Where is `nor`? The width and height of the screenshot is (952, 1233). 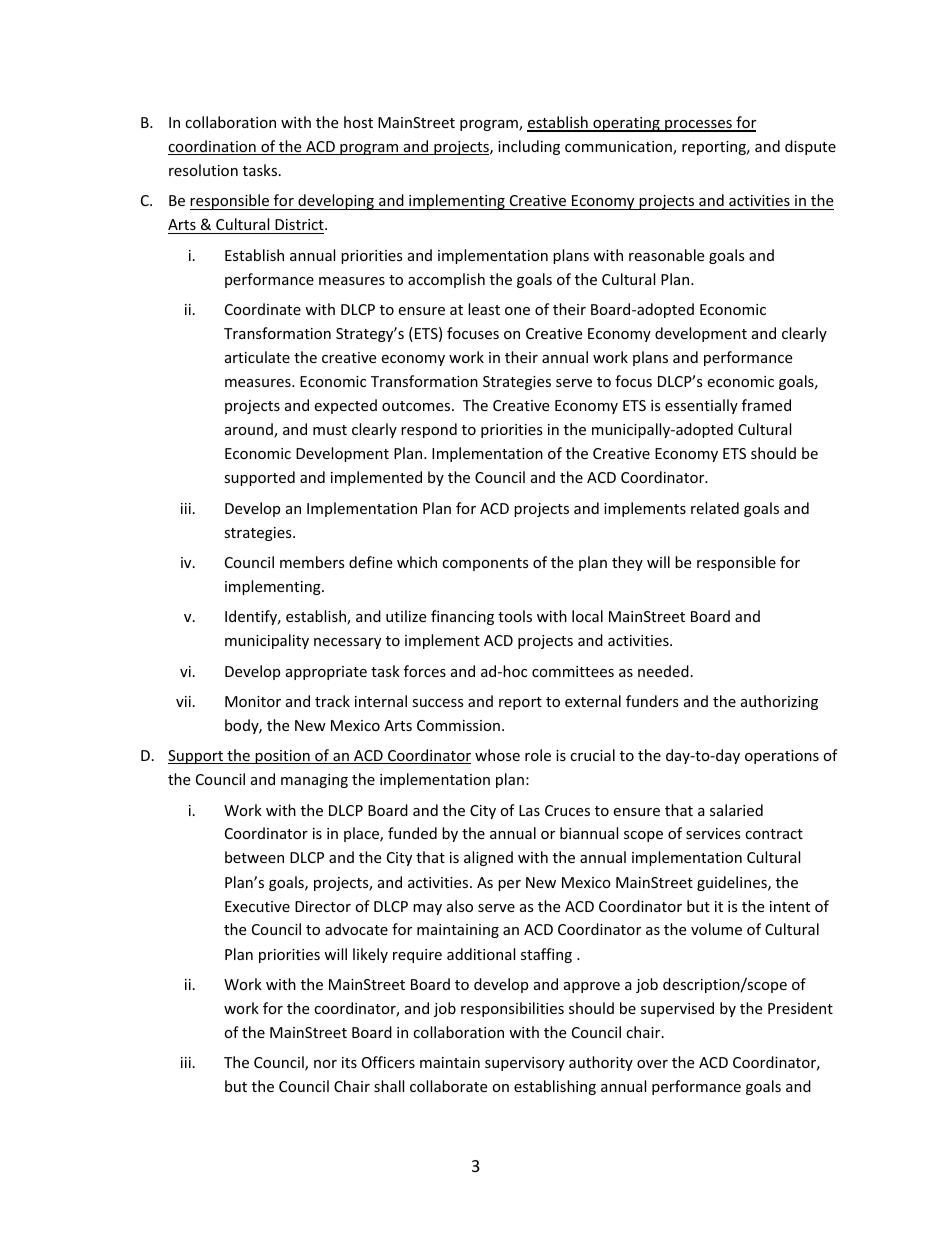 nor is located at coordinates (325, 1064).
